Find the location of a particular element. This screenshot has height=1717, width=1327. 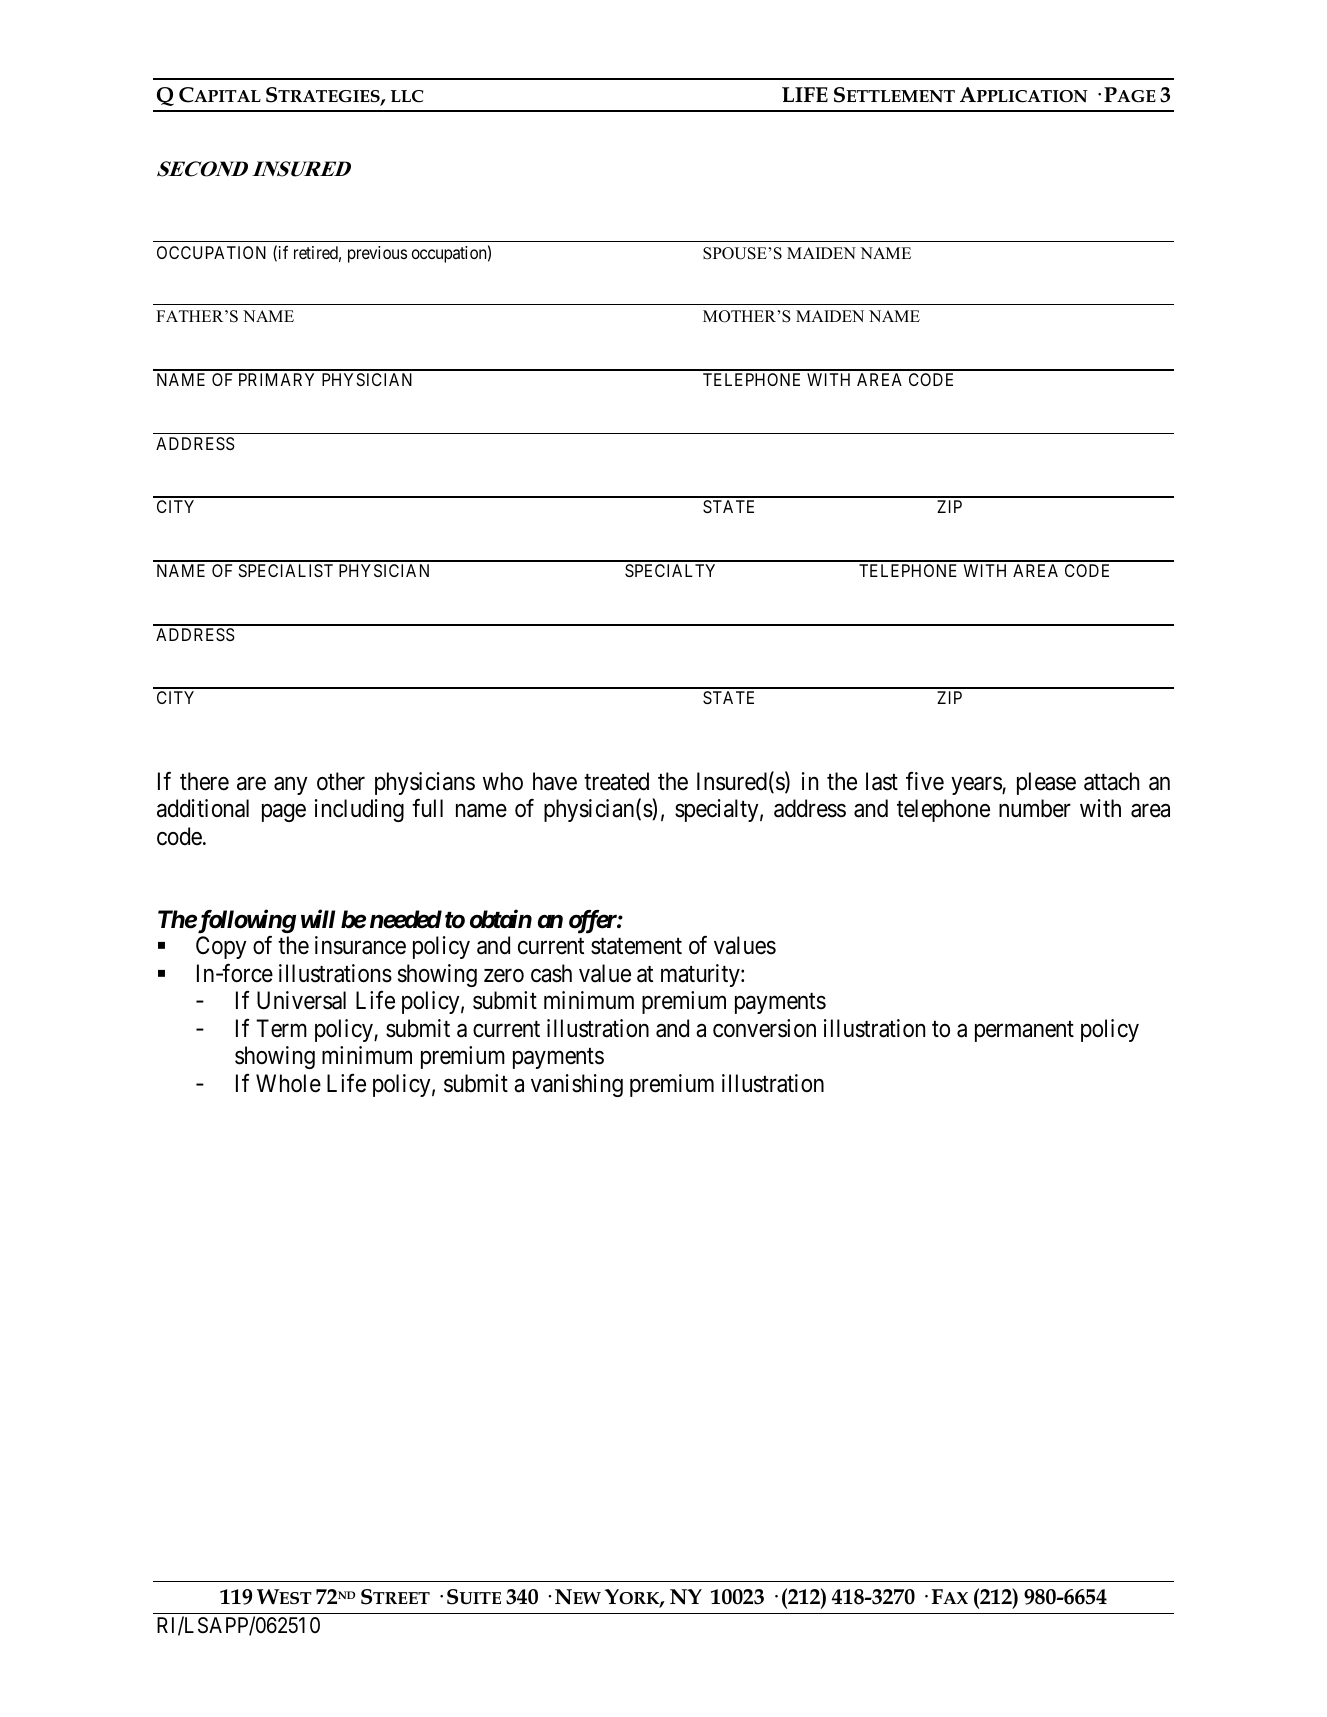

previous is located at coordinates (377, 254).
